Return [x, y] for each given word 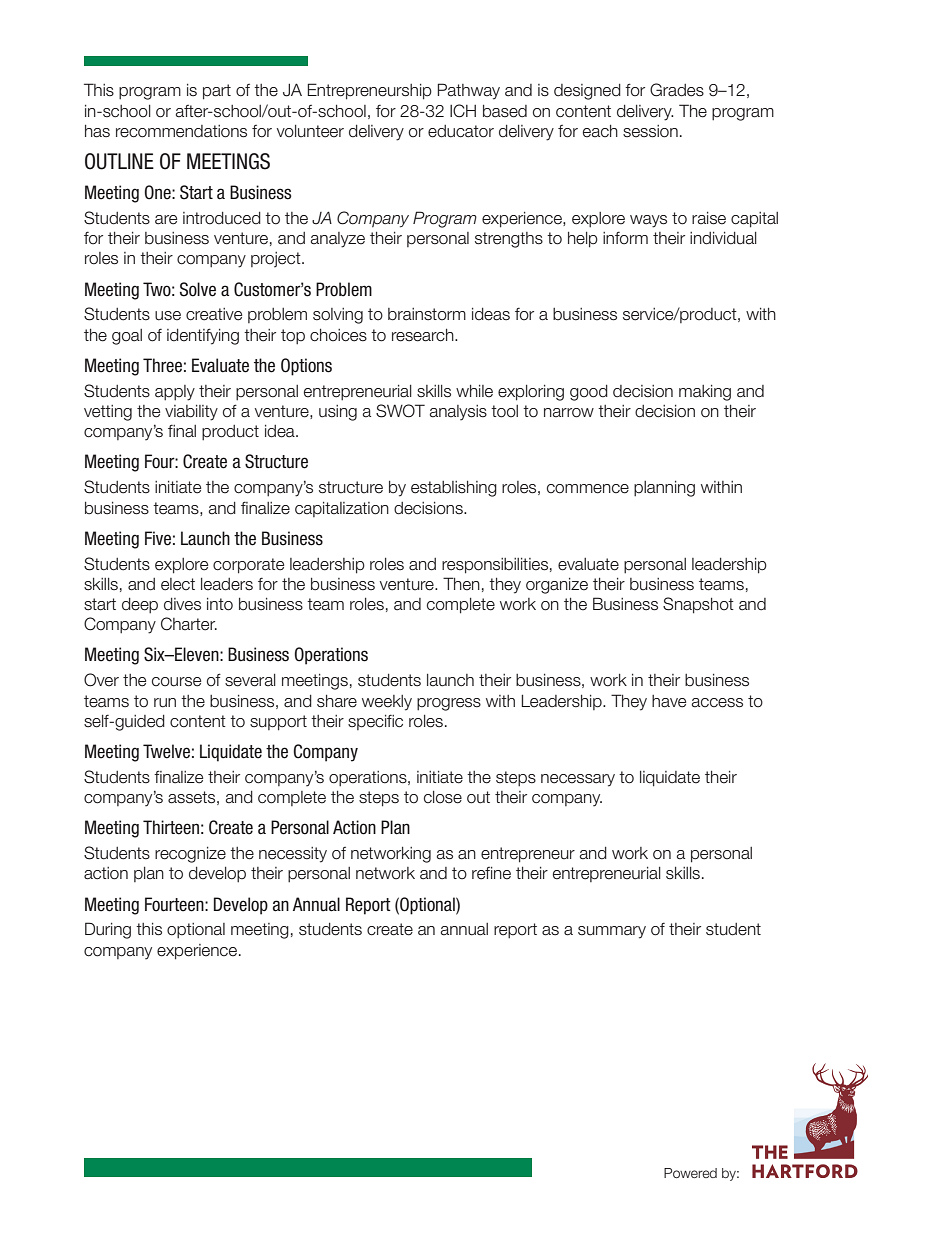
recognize [190, 855]
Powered [690, 1173]
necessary [578, 780]
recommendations [181, 131]
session [650, 131]
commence [588, 489]
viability [191, 413]
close [443, 797]
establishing [454, 489]
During [108, 930]
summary [612, 932]
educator [461, 131]
